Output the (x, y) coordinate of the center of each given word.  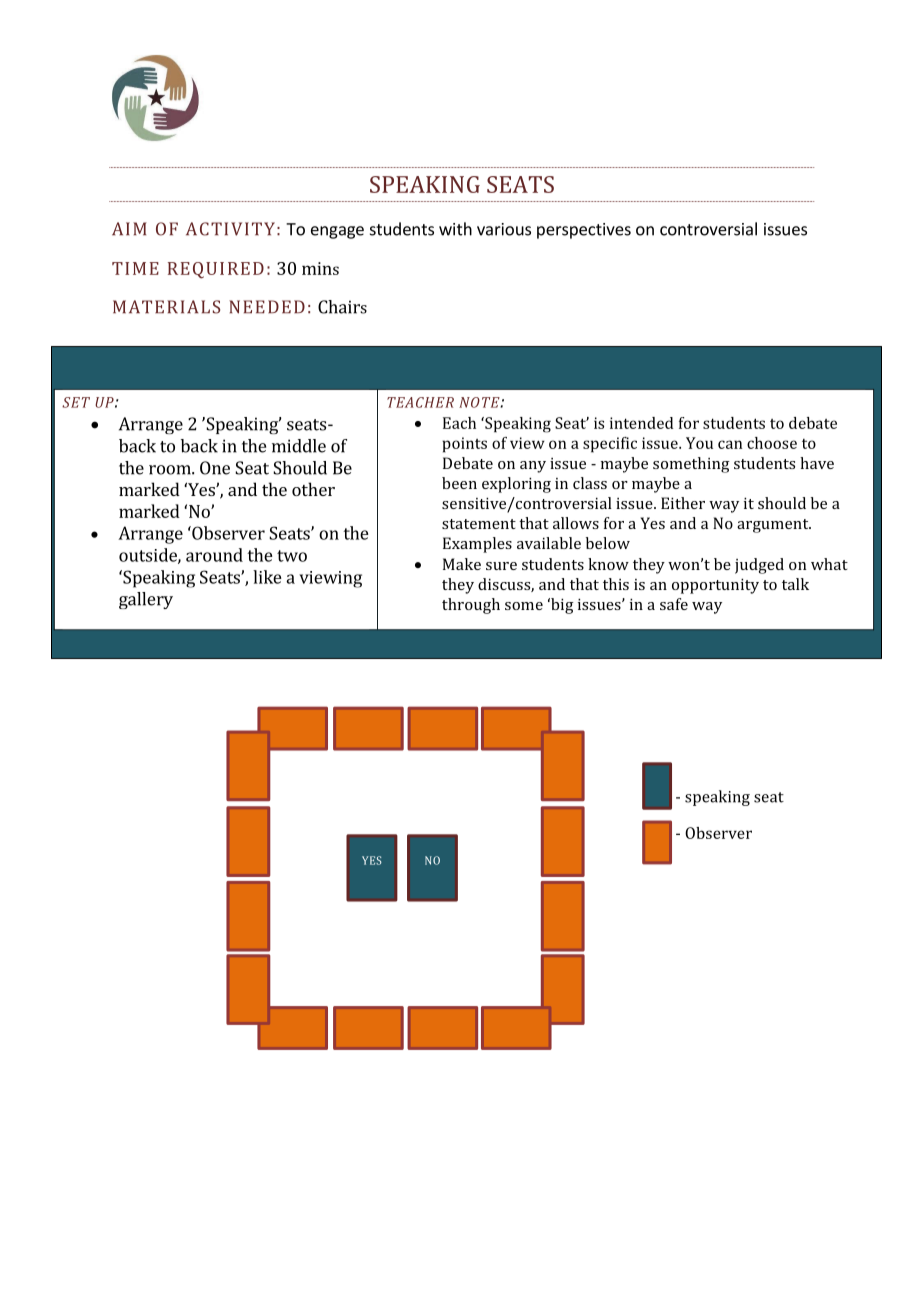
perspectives (584, 231)
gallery (146, 600)
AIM (129, 229)
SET (76, 402)
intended (641, 423)
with (455, 229)
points (464, 445)
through (471, 606)
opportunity (715, 586)
